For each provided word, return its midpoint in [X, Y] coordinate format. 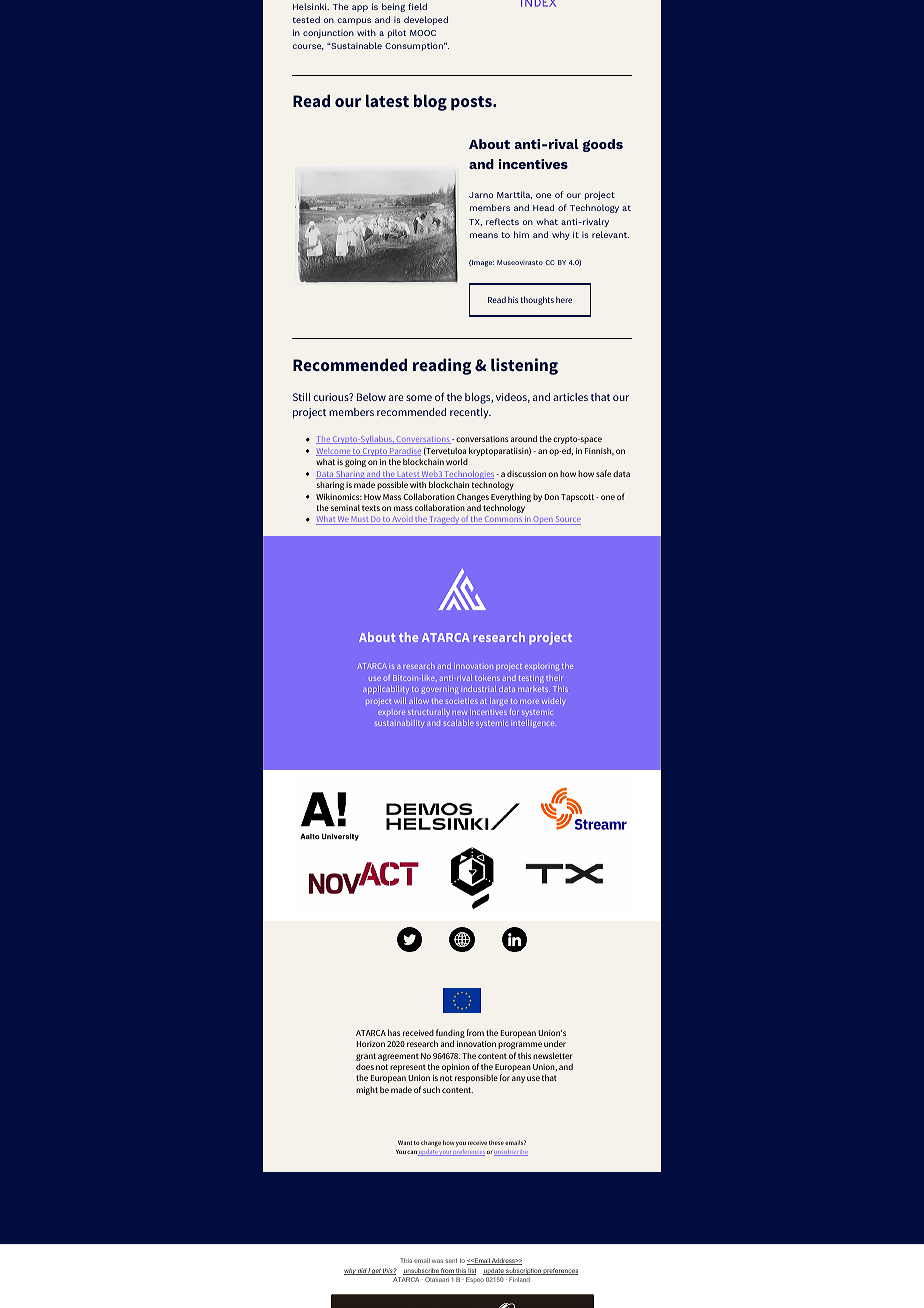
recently [470, 413]
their [554, 678]
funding [449, 1035]
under [555, 1043]
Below [371, 397]
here [564, 300]
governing [440, 691]
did [362, 1271]
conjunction [328, 34]
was [437, 1261]
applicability [386, 690]
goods [603, 145]
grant [366, 1057]
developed [426, 20]
